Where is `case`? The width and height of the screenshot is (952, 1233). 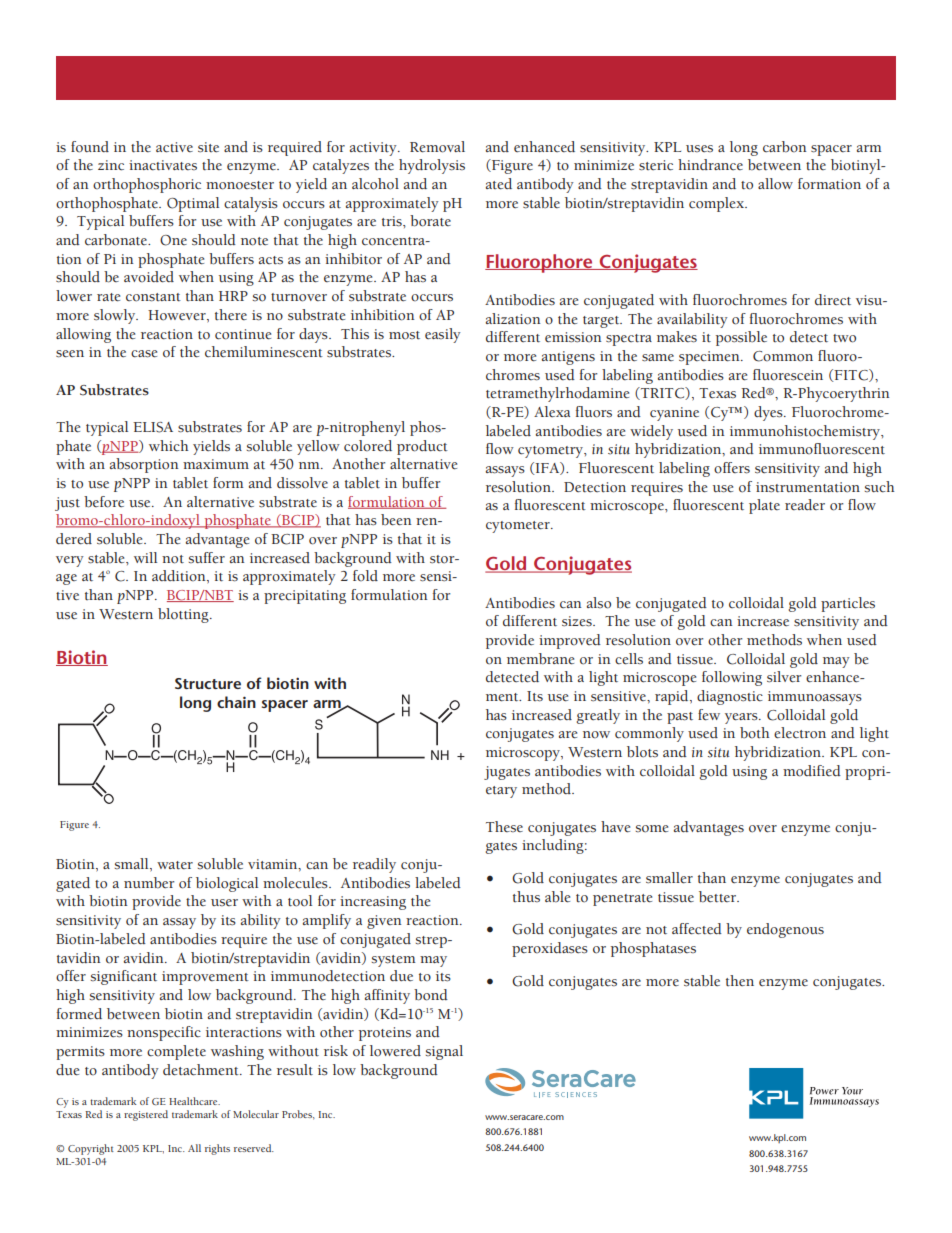
case is located at coordinates (144, 354).
